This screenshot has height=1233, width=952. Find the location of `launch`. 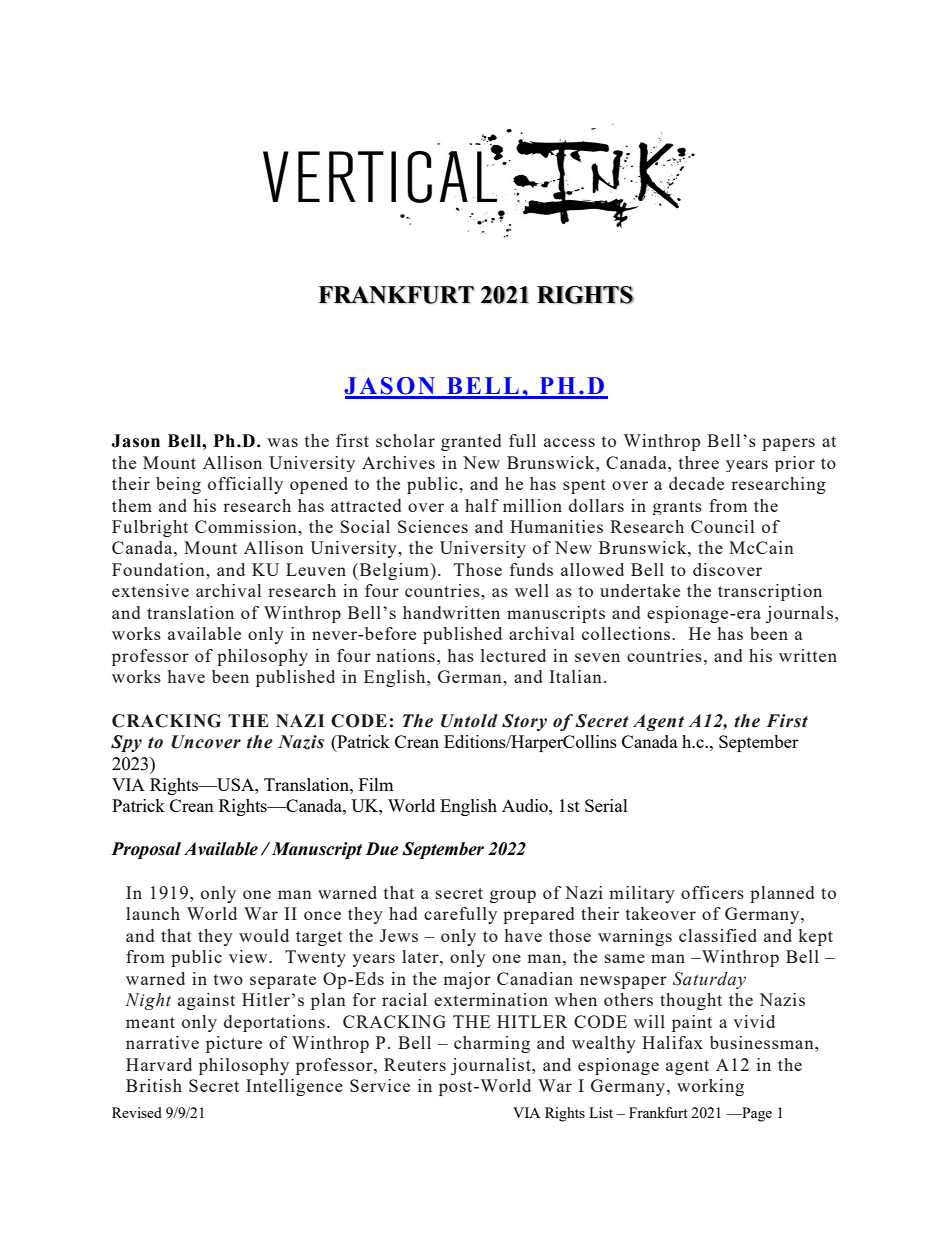

launch is located at coordinates (153, 913).
